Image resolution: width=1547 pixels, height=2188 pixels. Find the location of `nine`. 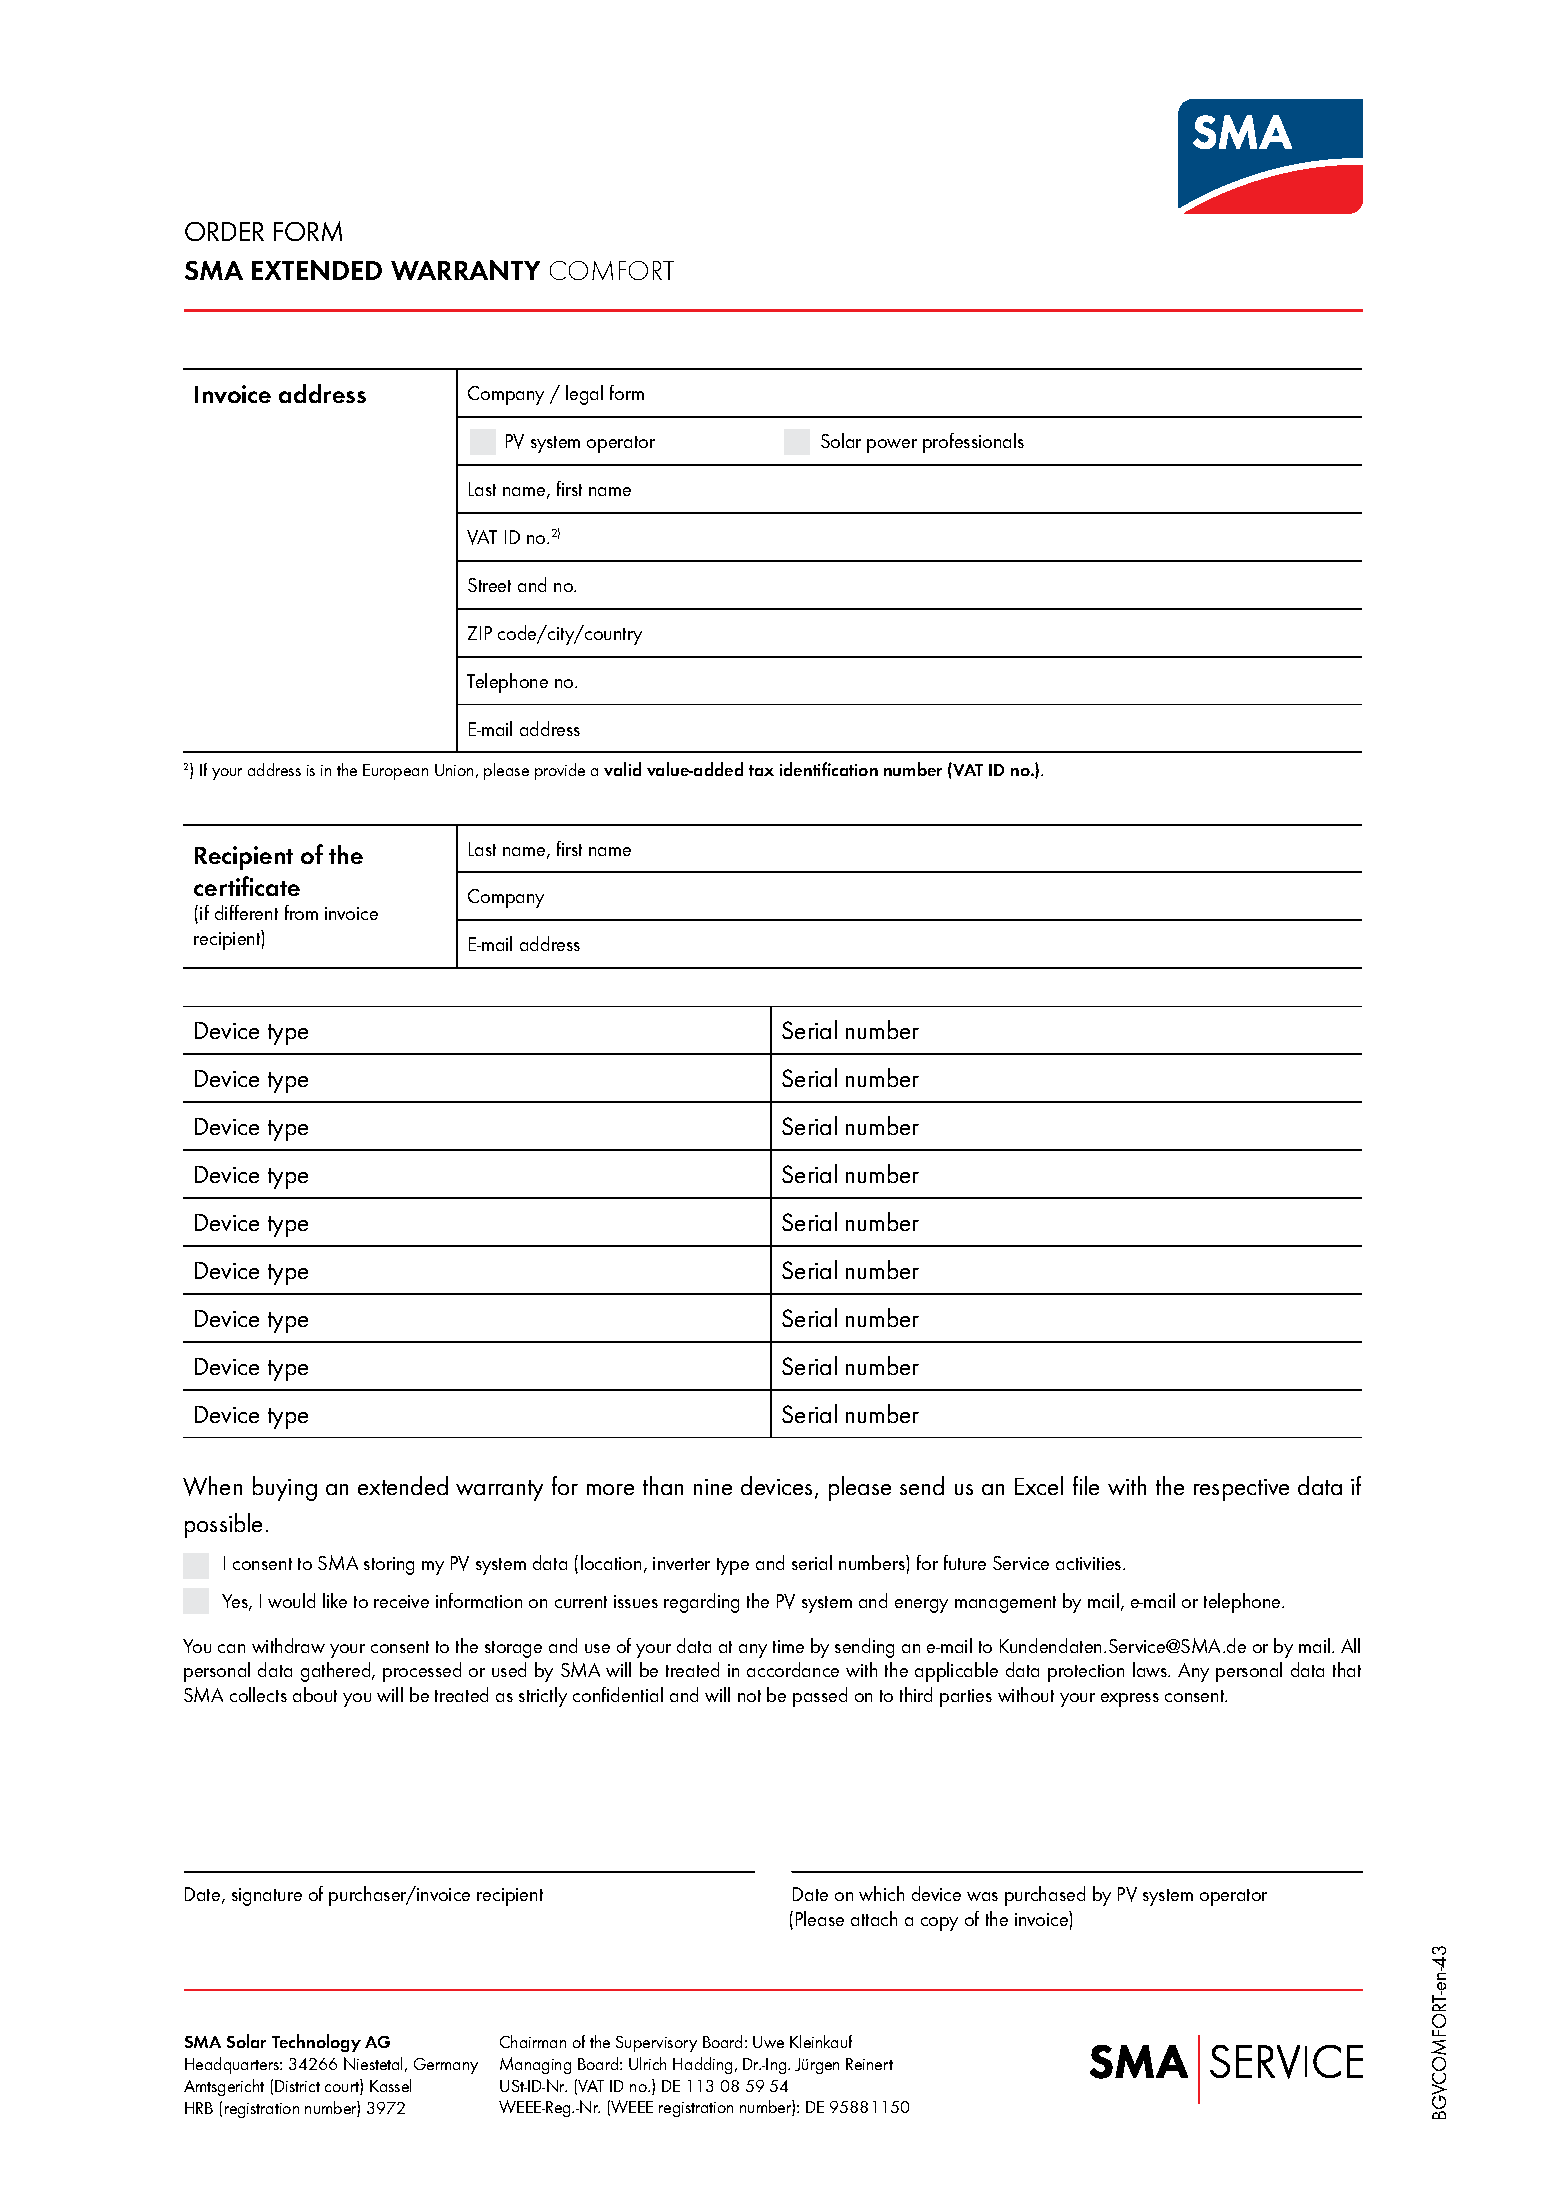

nine is located at coordinates (713, 1487).
